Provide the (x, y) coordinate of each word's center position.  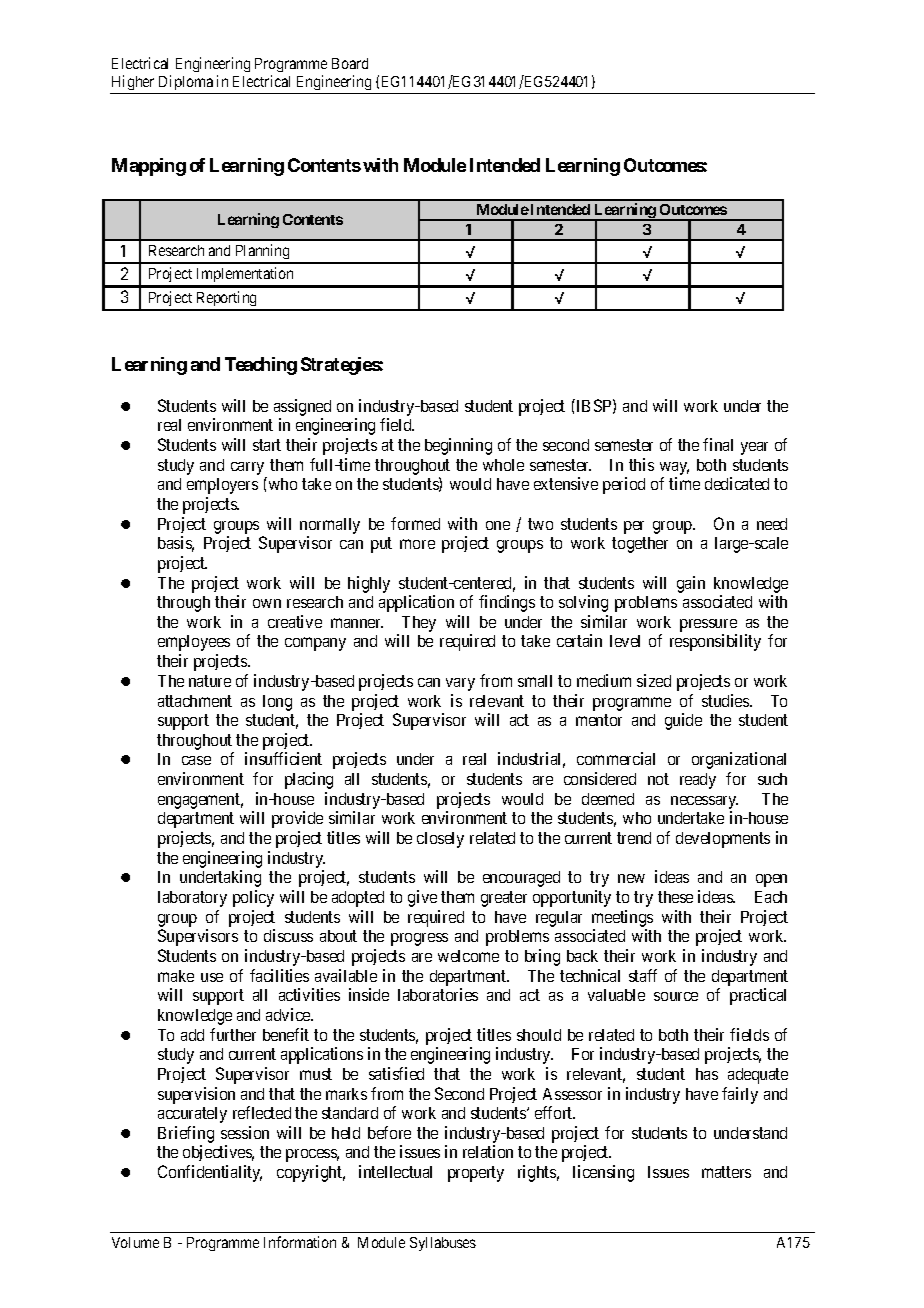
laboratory (192, 899)
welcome (468, 956)
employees (194, 643)
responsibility (715, 642)
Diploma (186, 84)
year (754, 448)
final (718, 444)
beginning (458, 446)
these (675, 897)
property (476, 1174)
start (267, 445)
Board (350, 63)
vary (460, 684)
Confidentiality (210, 1173)
